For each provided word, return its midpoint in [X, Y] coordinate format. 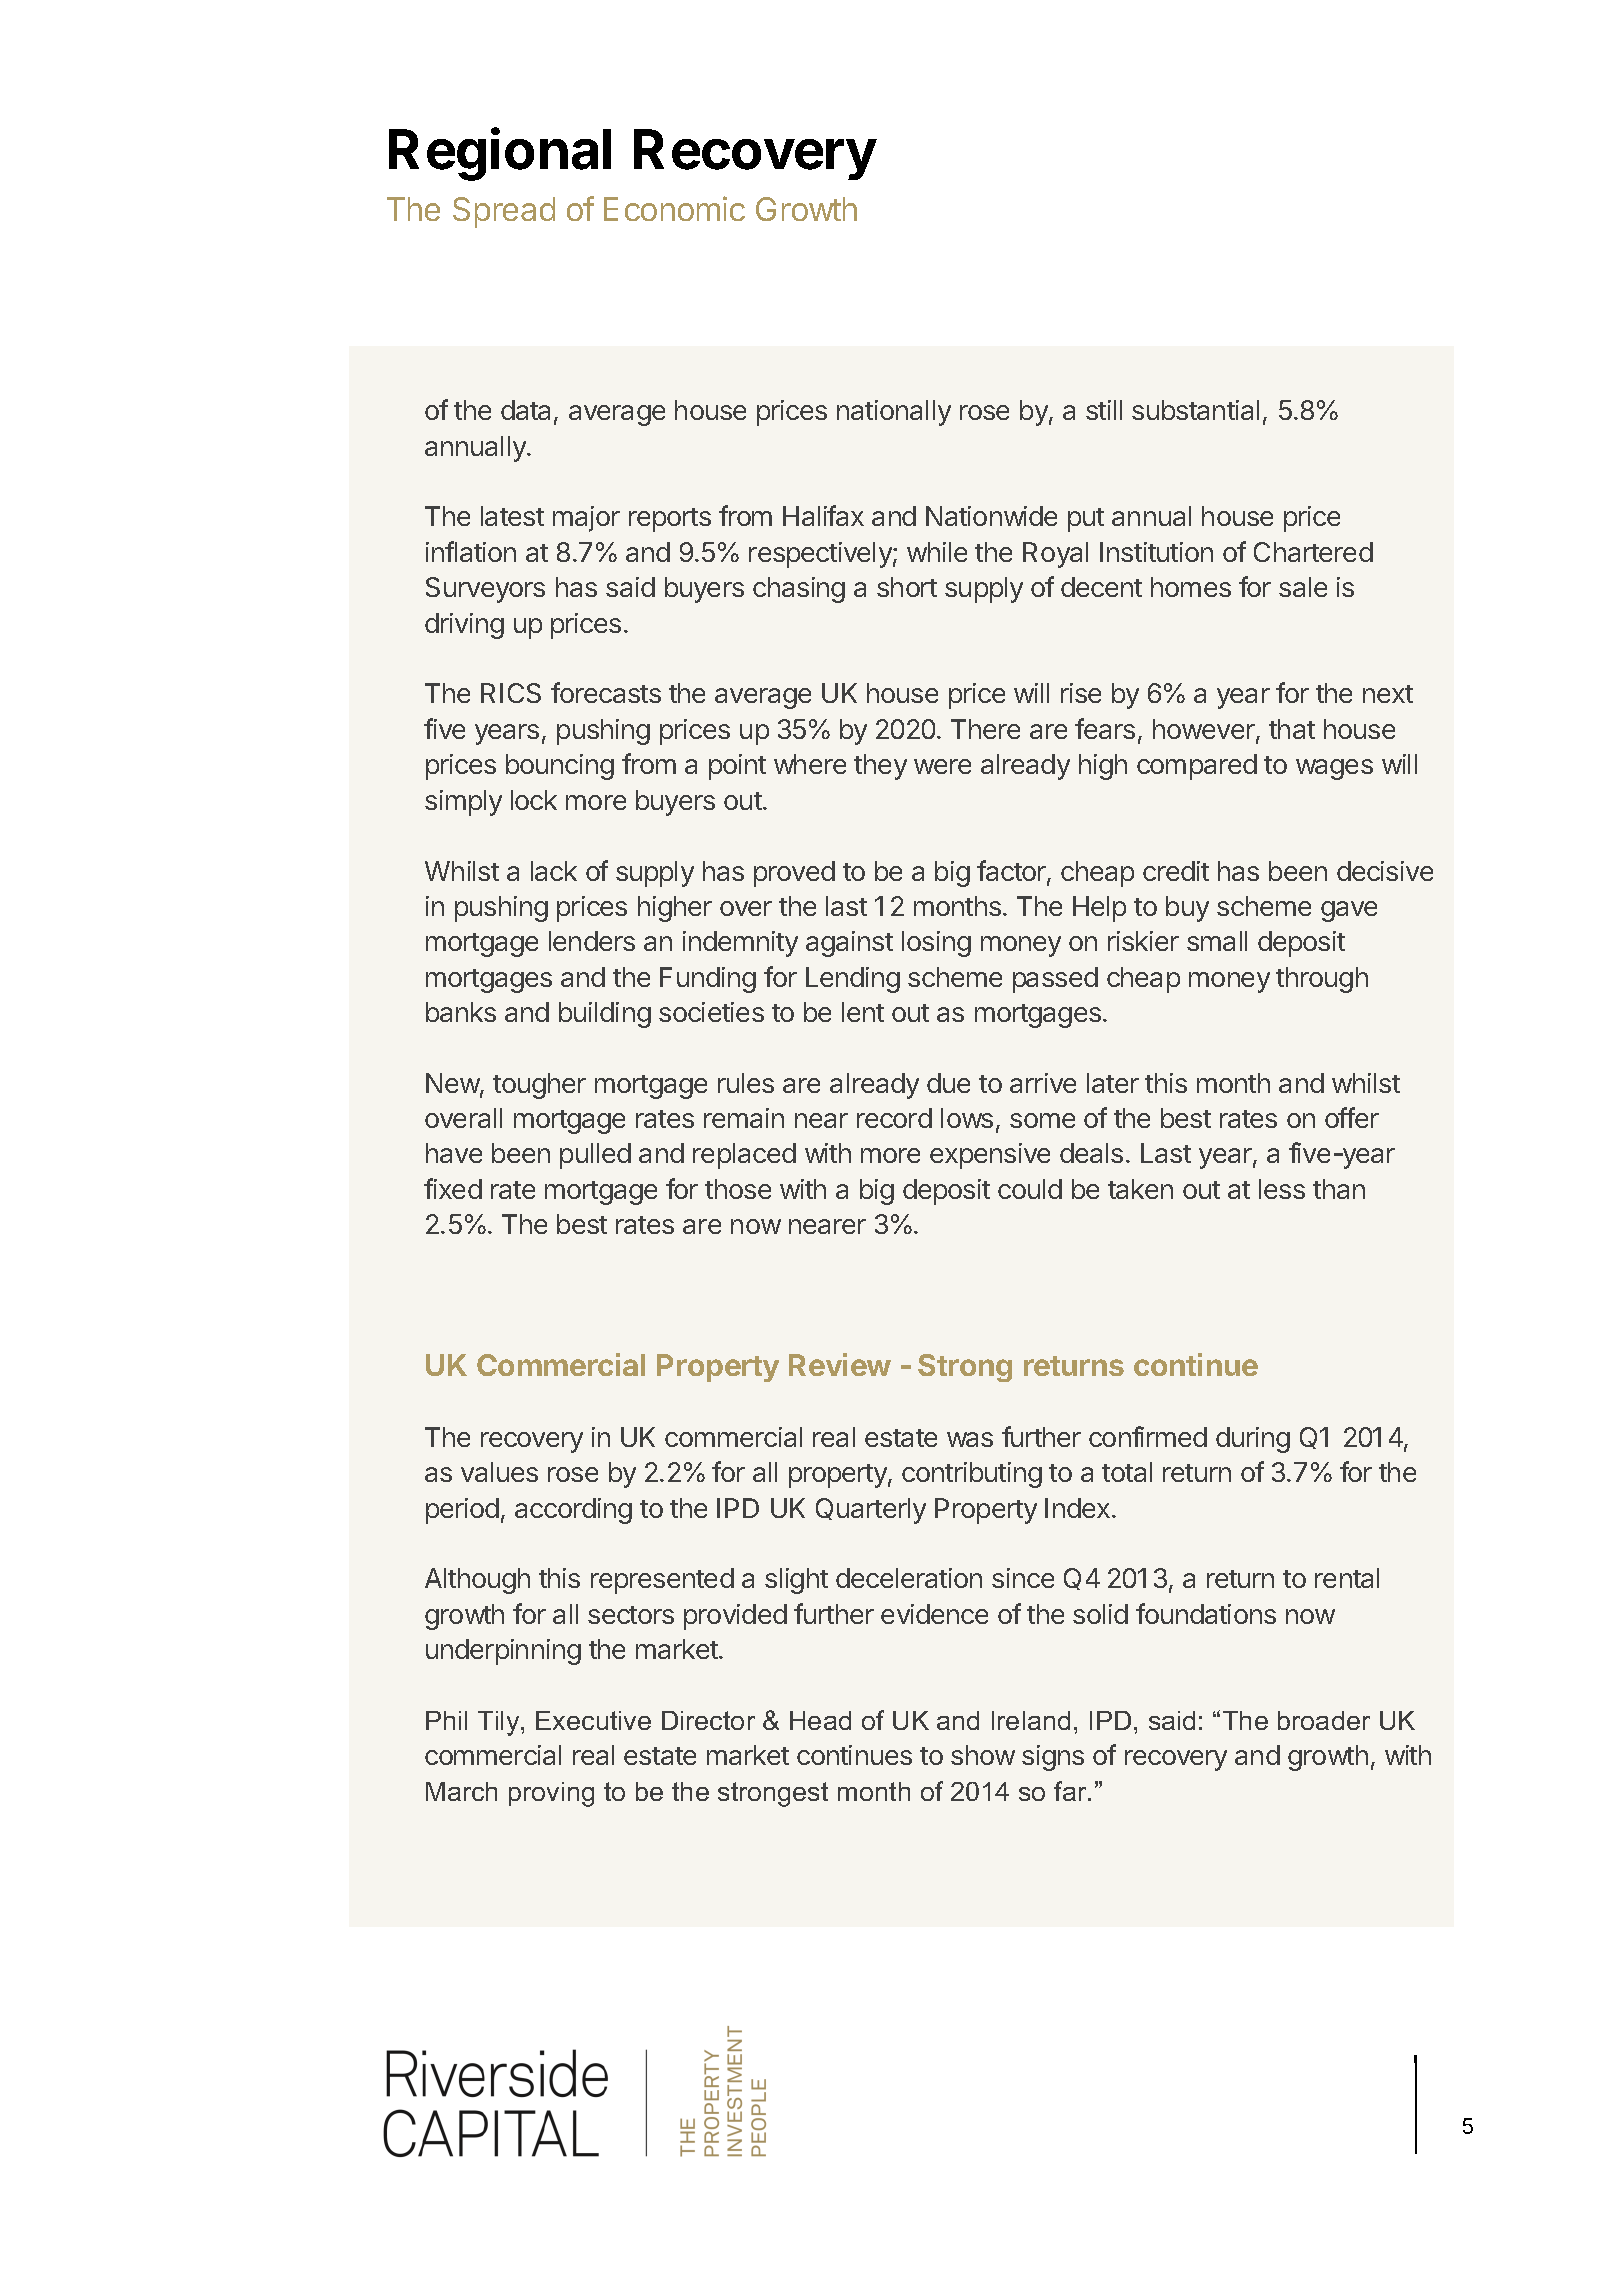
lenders [592, 941]
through [1322, 980]
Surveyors [485, 590]
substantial [1195, 410]
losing [936, 944]
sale [1303, 587]
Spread [504, 212]
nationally [894, 413]
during [1253, 1440]
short [907, 587]
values [499, 1472]
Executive [593, 1720]
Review [840, 1364]
